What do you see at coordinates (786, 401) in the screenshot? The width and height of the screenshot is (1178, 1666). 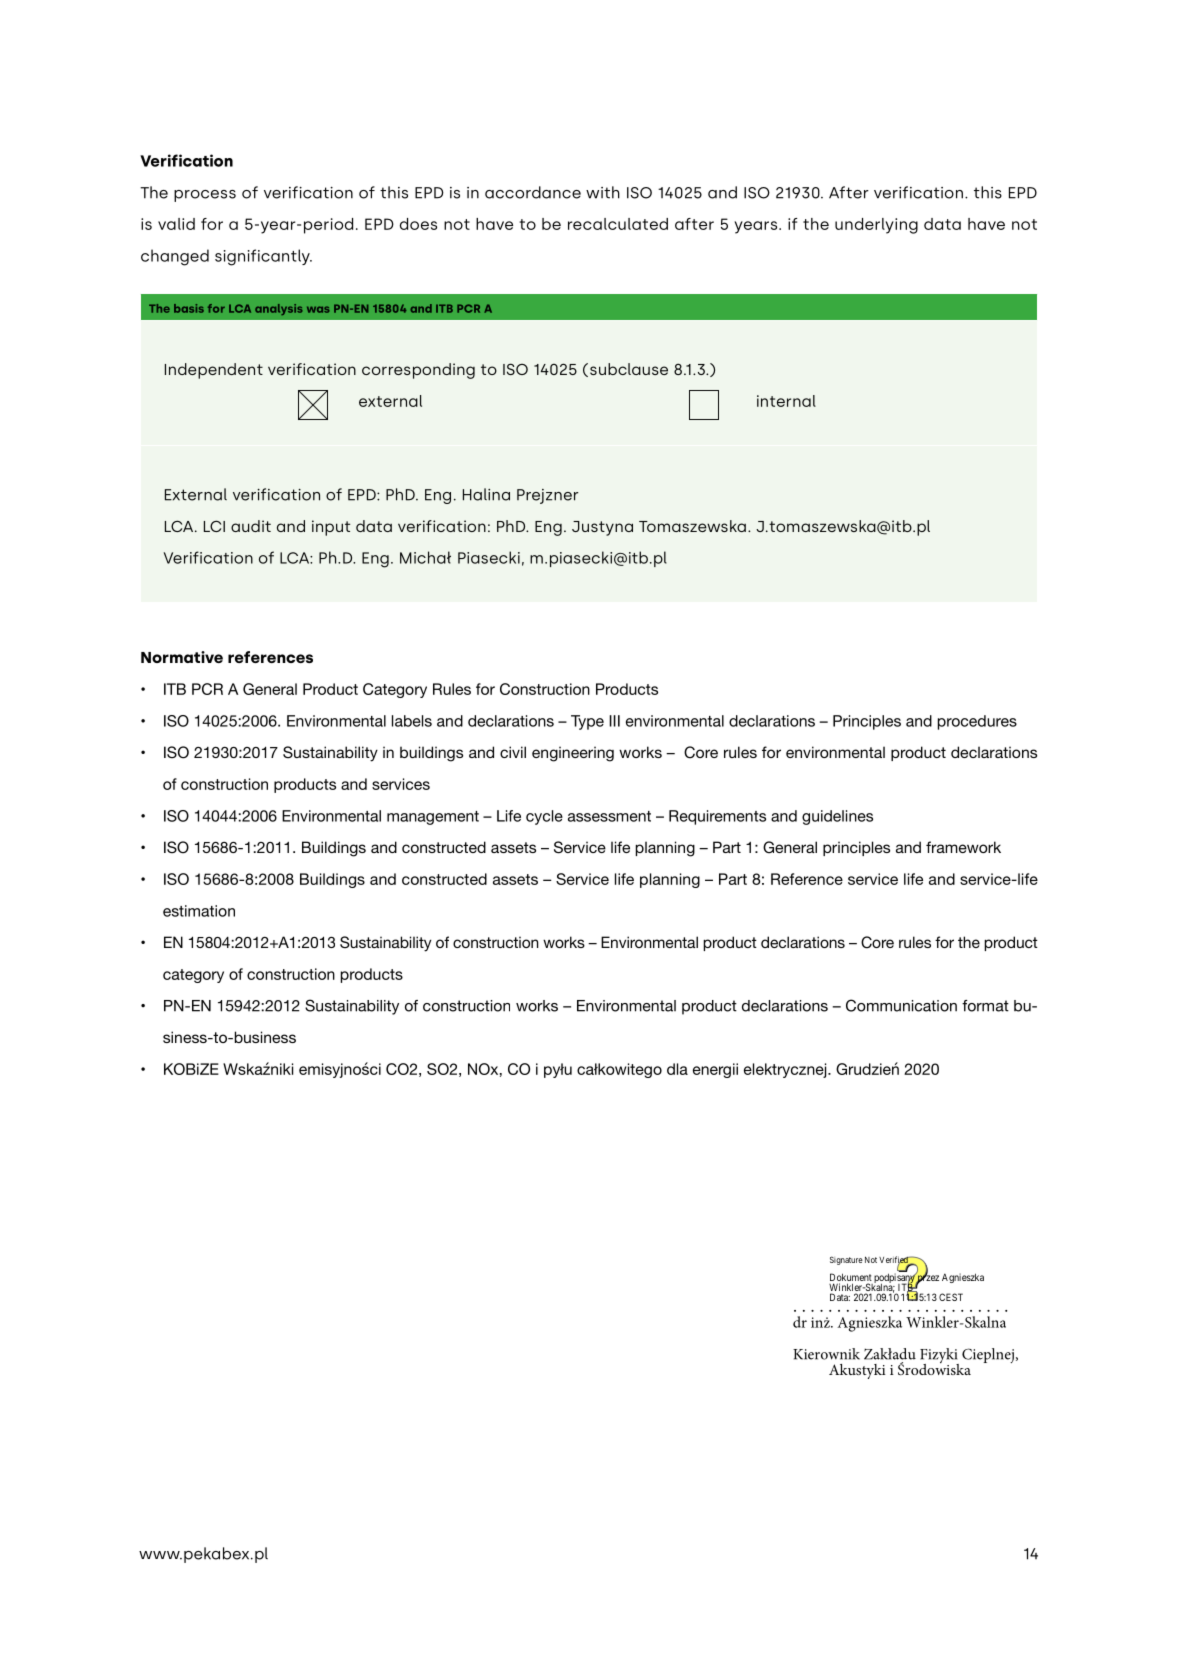 I see `internal` at bounding box center [786, 401].
